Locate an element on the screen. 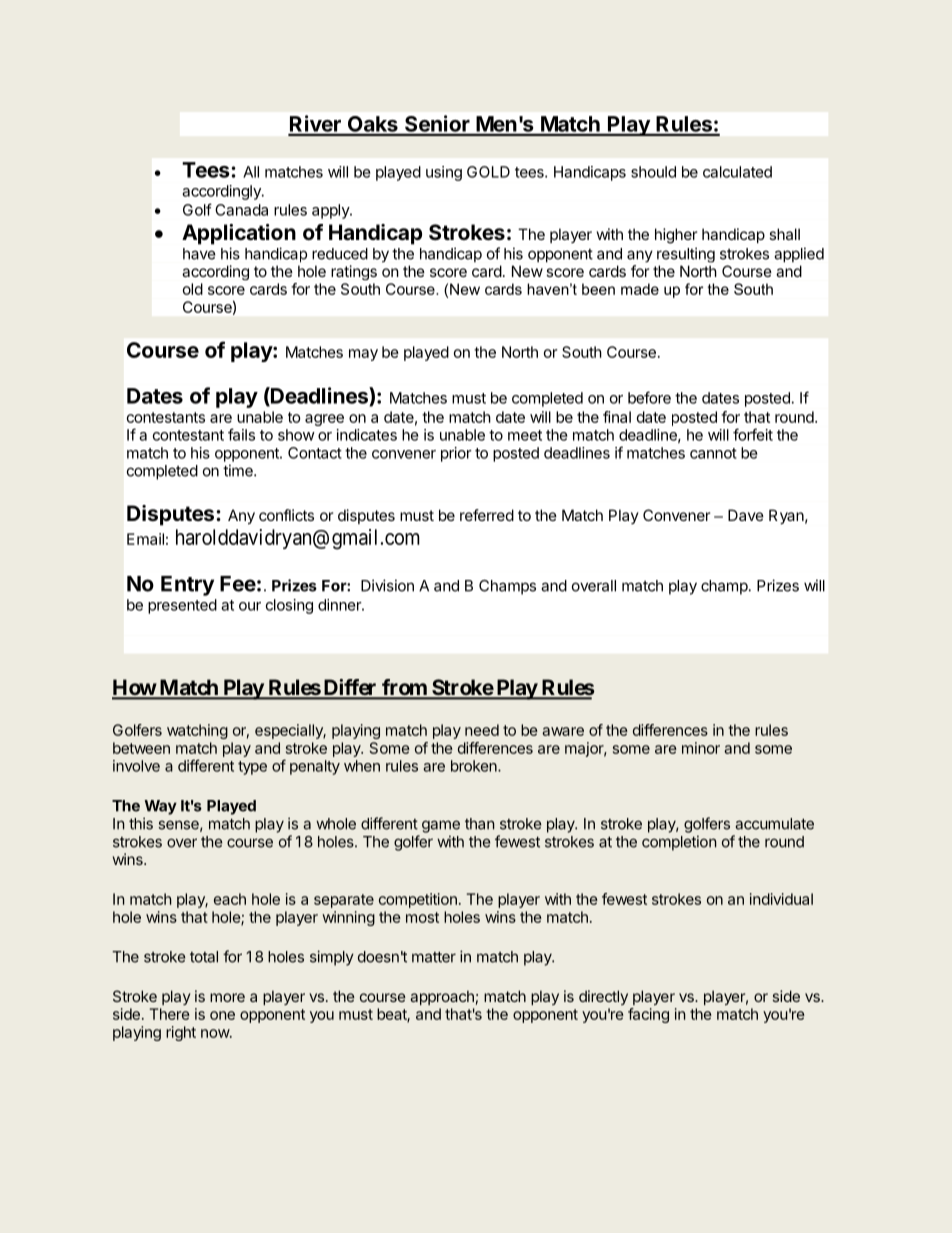 Image resolution: width=952 pixels, height=1233 pixels. facing is located at coordinates (648, 1015).
